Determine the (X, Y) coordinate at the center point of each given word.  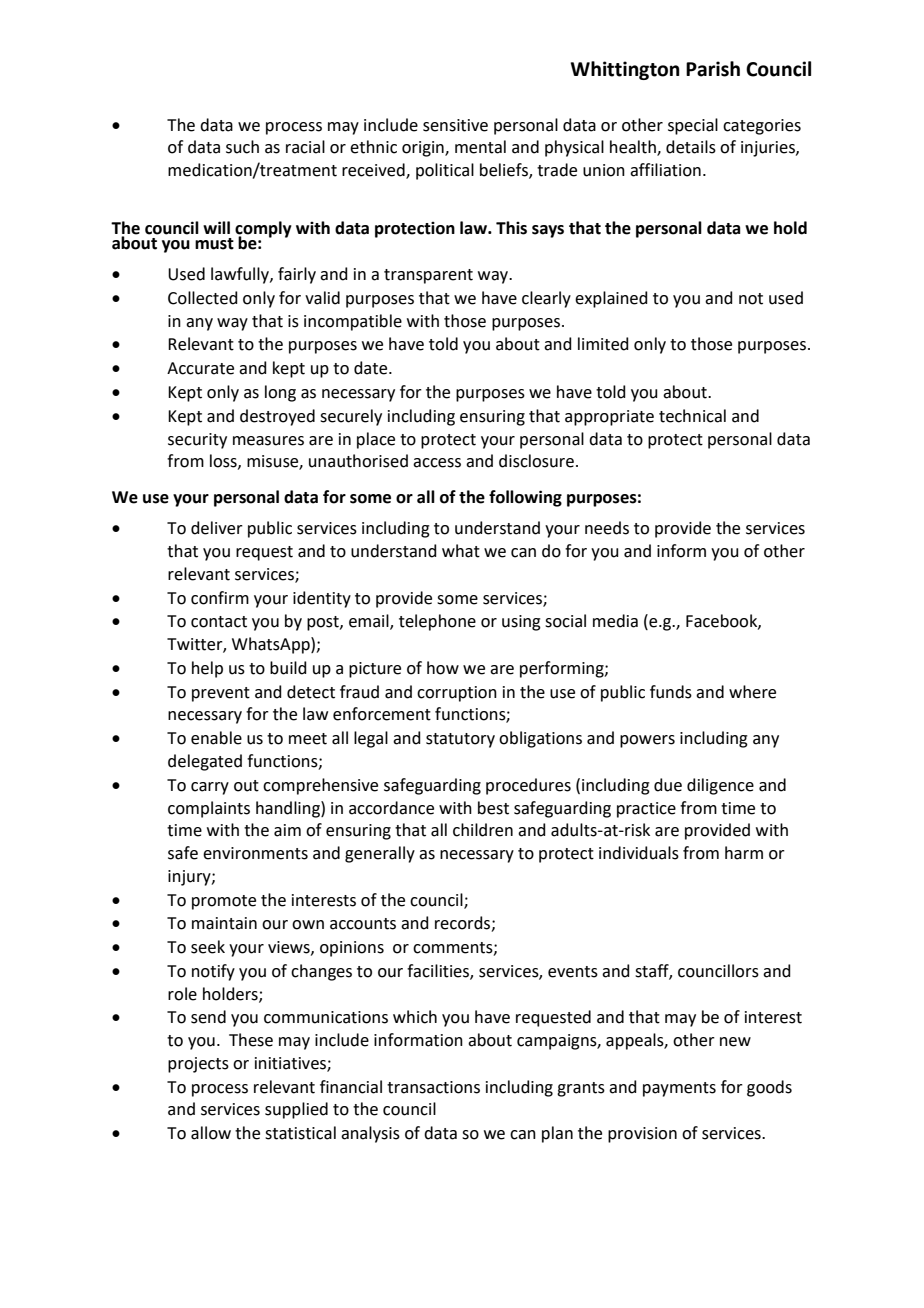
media (615, 621)
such (242, 147)
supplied (296, 1110)
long (280, 393)
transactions (433, 1087)
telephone (437, 622)
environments (255, 853)
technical (692, 416)
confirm (220, 598)
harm (744, 853)
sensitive (455, 125)
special (693, 126)
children (483, 830)
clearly (546, 299)
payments (679, 1089)
